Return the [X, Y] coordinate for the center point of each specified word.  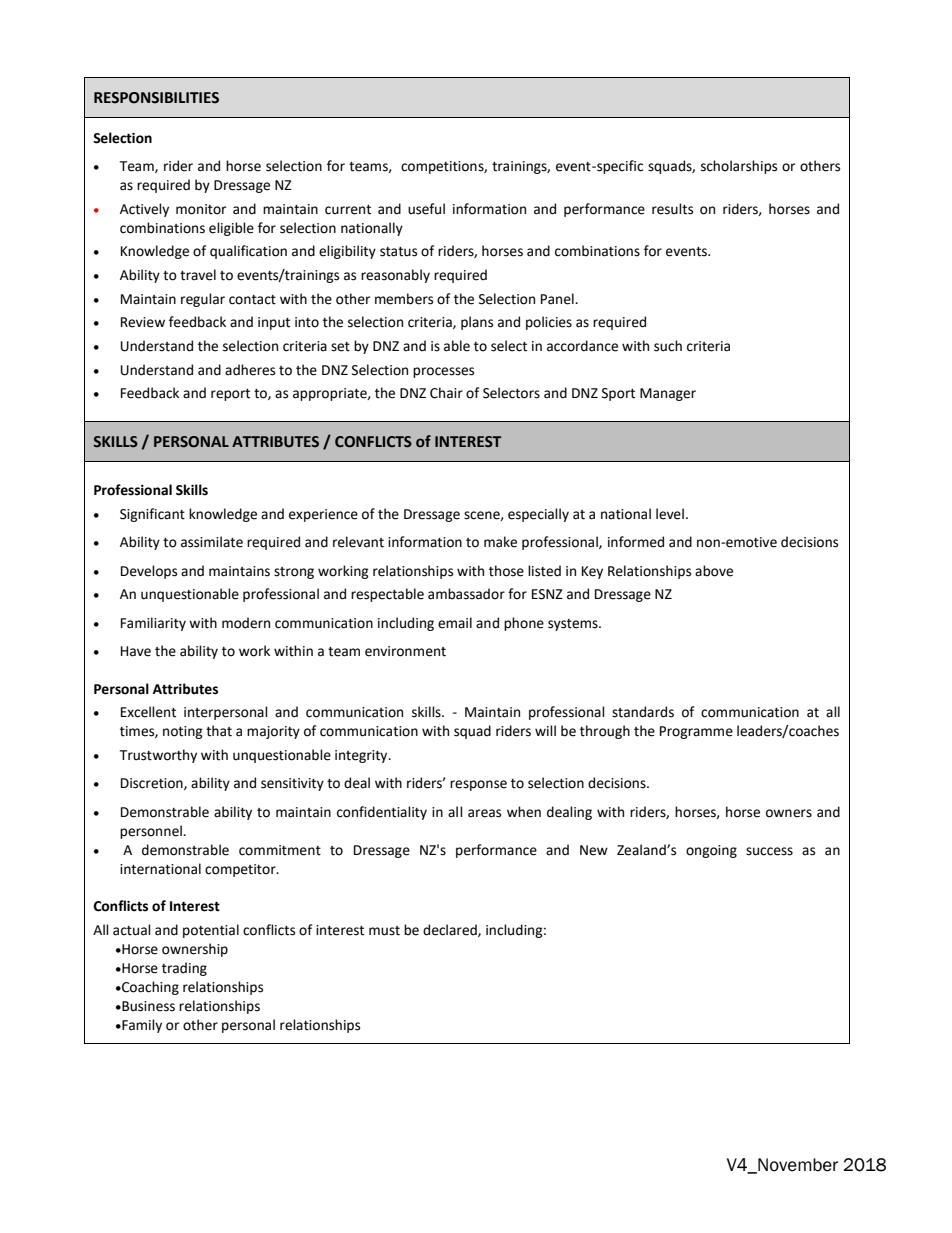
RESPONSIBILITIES [156, 98]
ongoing [711, 851]
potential [211, 931]
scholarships [739, 167]
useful [426, 209]
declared [451, 930]
